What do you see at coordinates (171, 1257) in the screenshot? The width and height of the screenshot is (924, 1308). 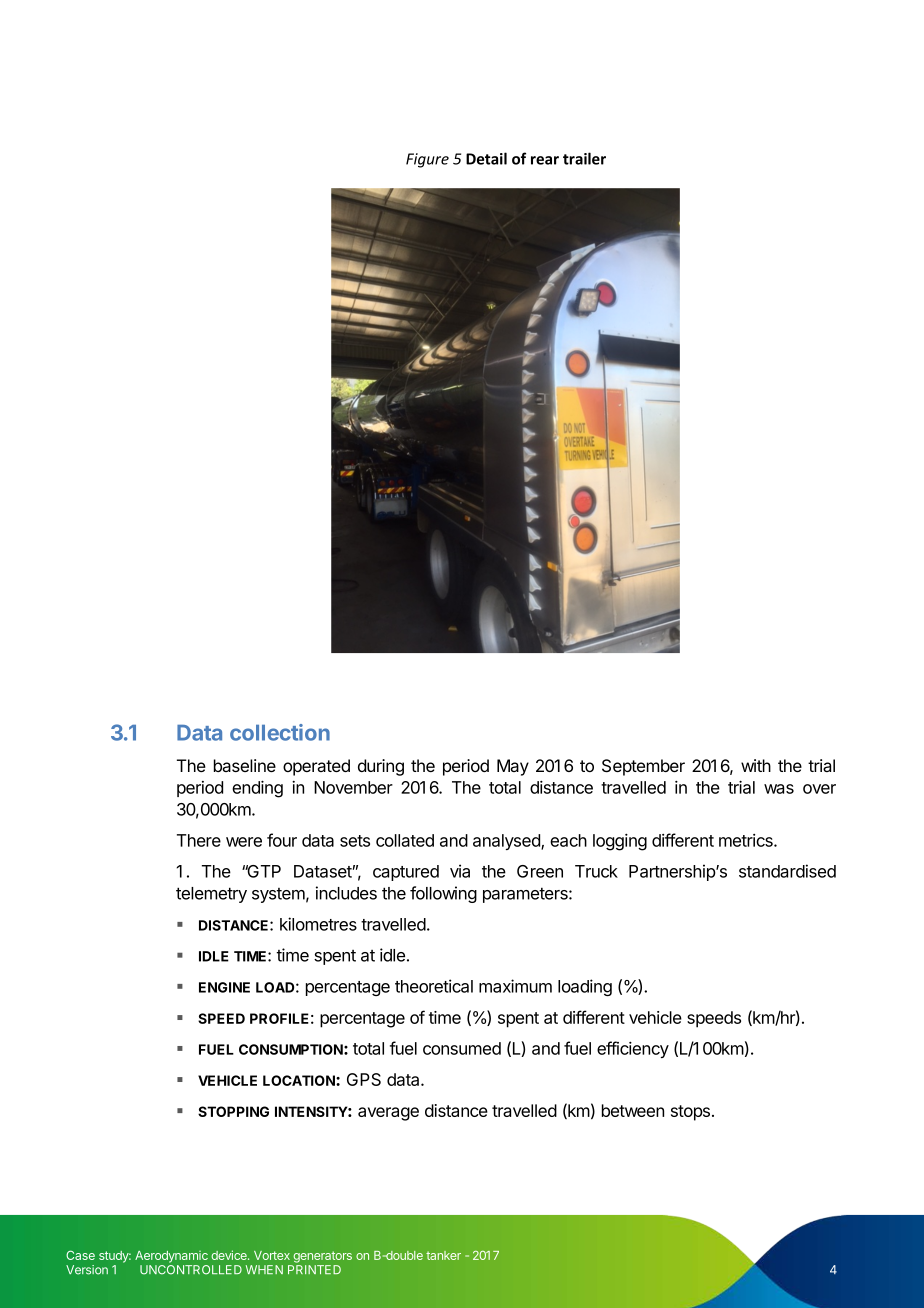 I see `Aerodynamic` at bounding box center [171, 1257].
